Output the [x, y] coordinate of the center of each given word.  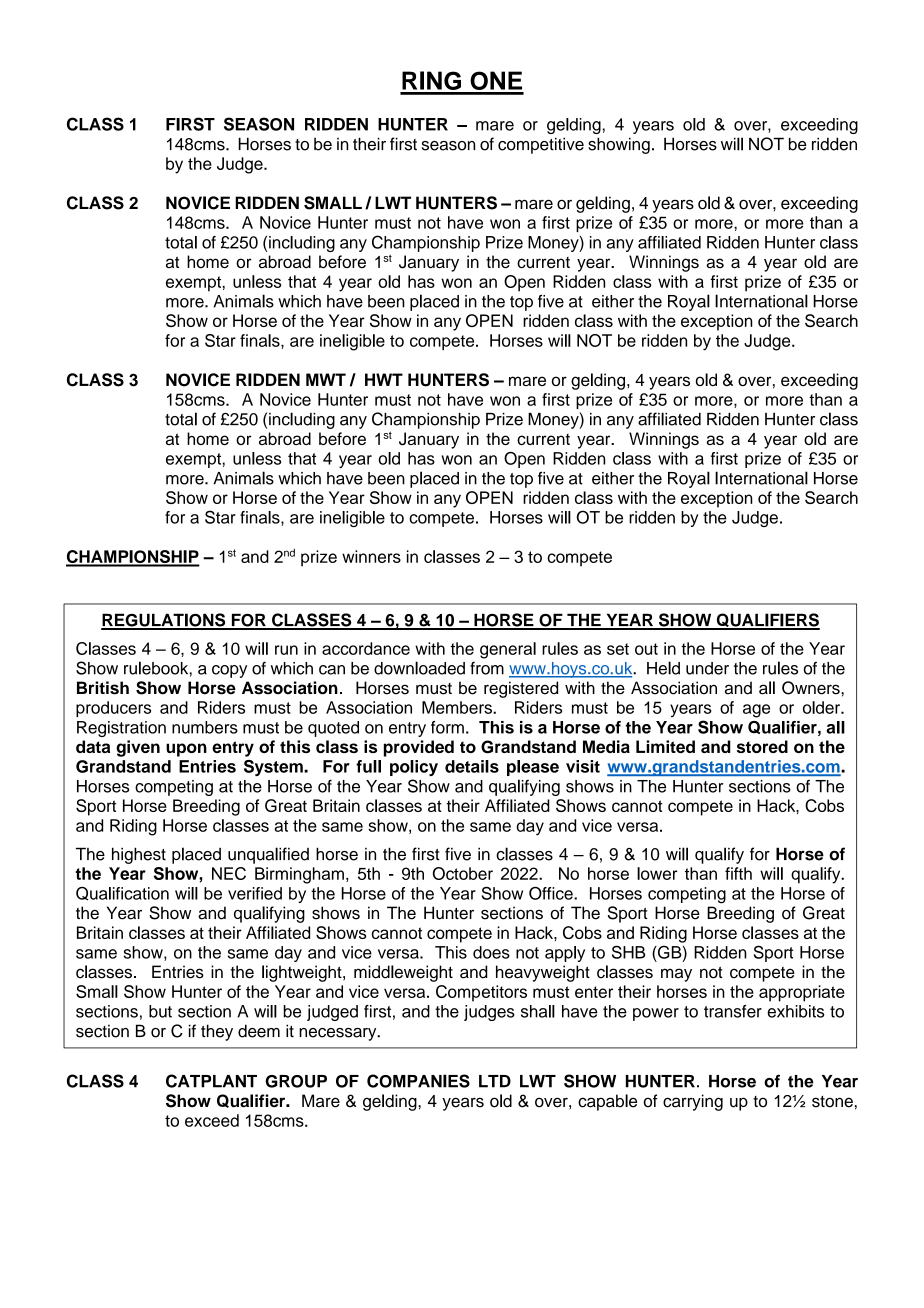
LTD [495, 1081]
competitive [541, 145]
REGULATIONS [164, 621]
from [487, 668]
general [508, 650]
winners [371, 556]
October [463, 873]
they [217, 1032]
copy [229, 671]
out [646, 649]
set [618, 649]
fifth [738, 873]
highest [139, 855]
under [707, 668]
